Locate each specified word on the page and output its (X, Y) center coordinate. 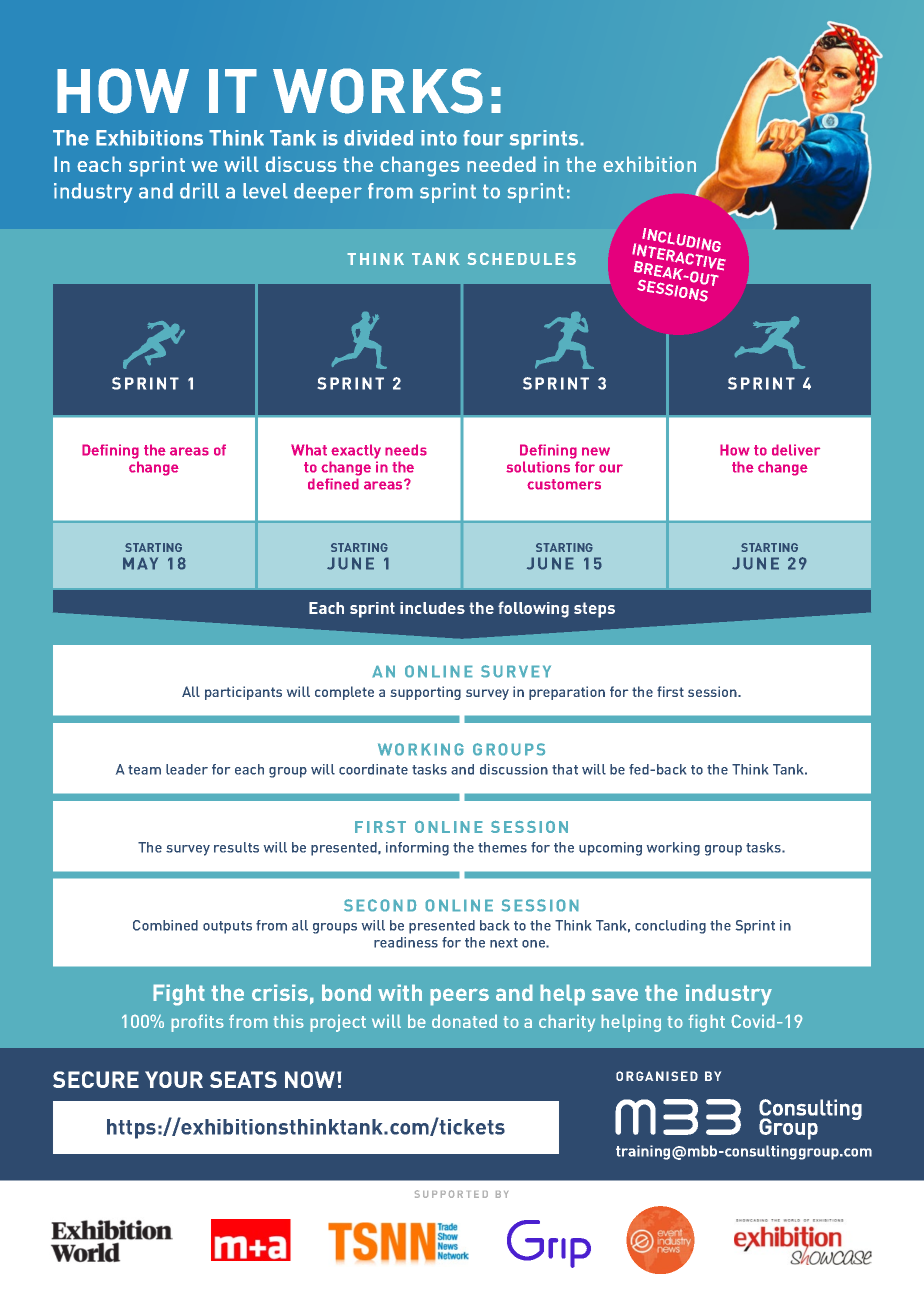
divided (378, 138)
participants (243, 693)
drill (199, 191)
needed (501, 164)
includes (432, 608)
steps (594, 610)
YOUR (174, 1079)
